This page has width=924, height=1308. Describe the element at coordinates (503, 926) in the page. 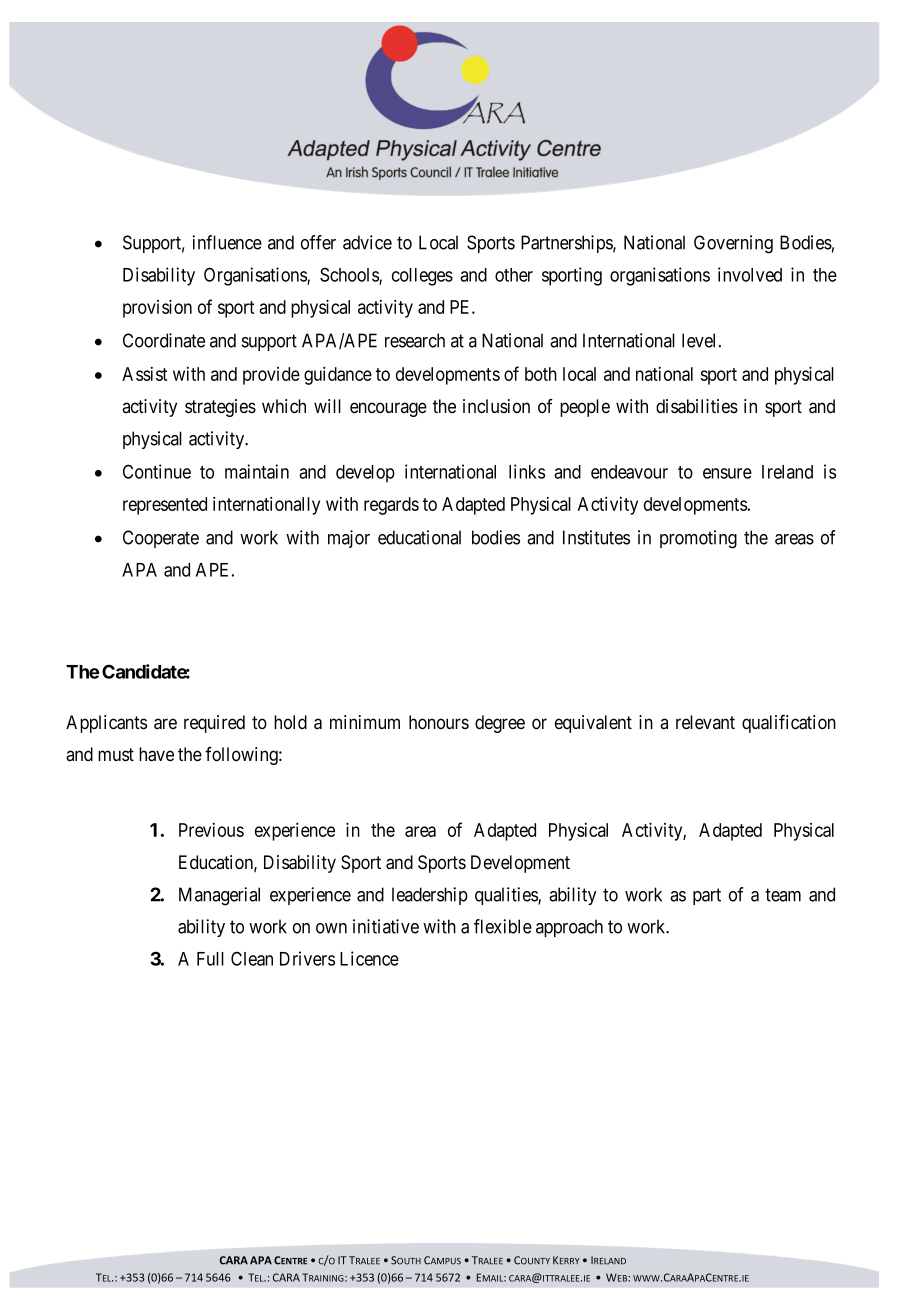

I see `flexible` at that location.
